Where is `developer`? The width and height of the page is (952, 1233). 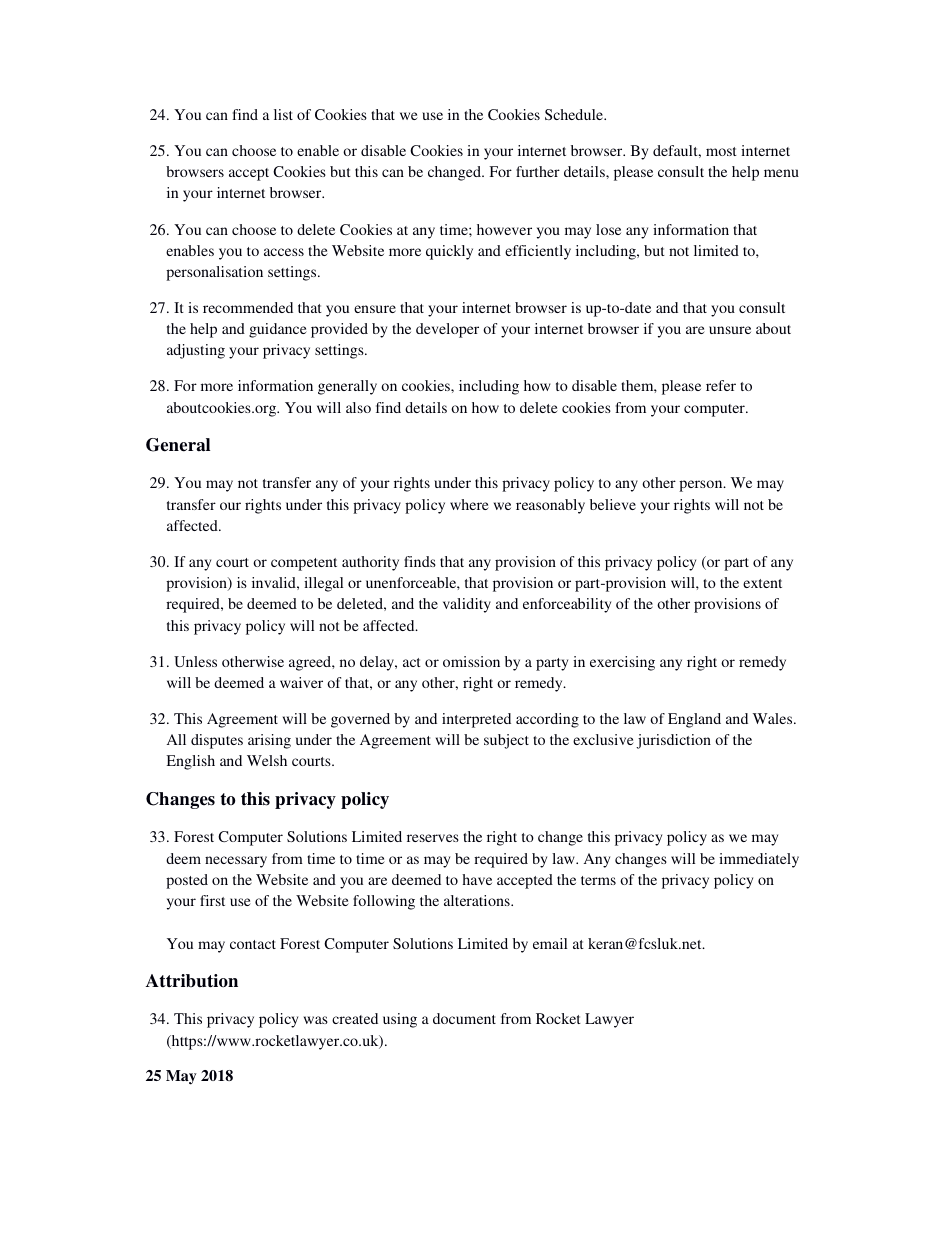
developer is located at coordinates (447, 330).
